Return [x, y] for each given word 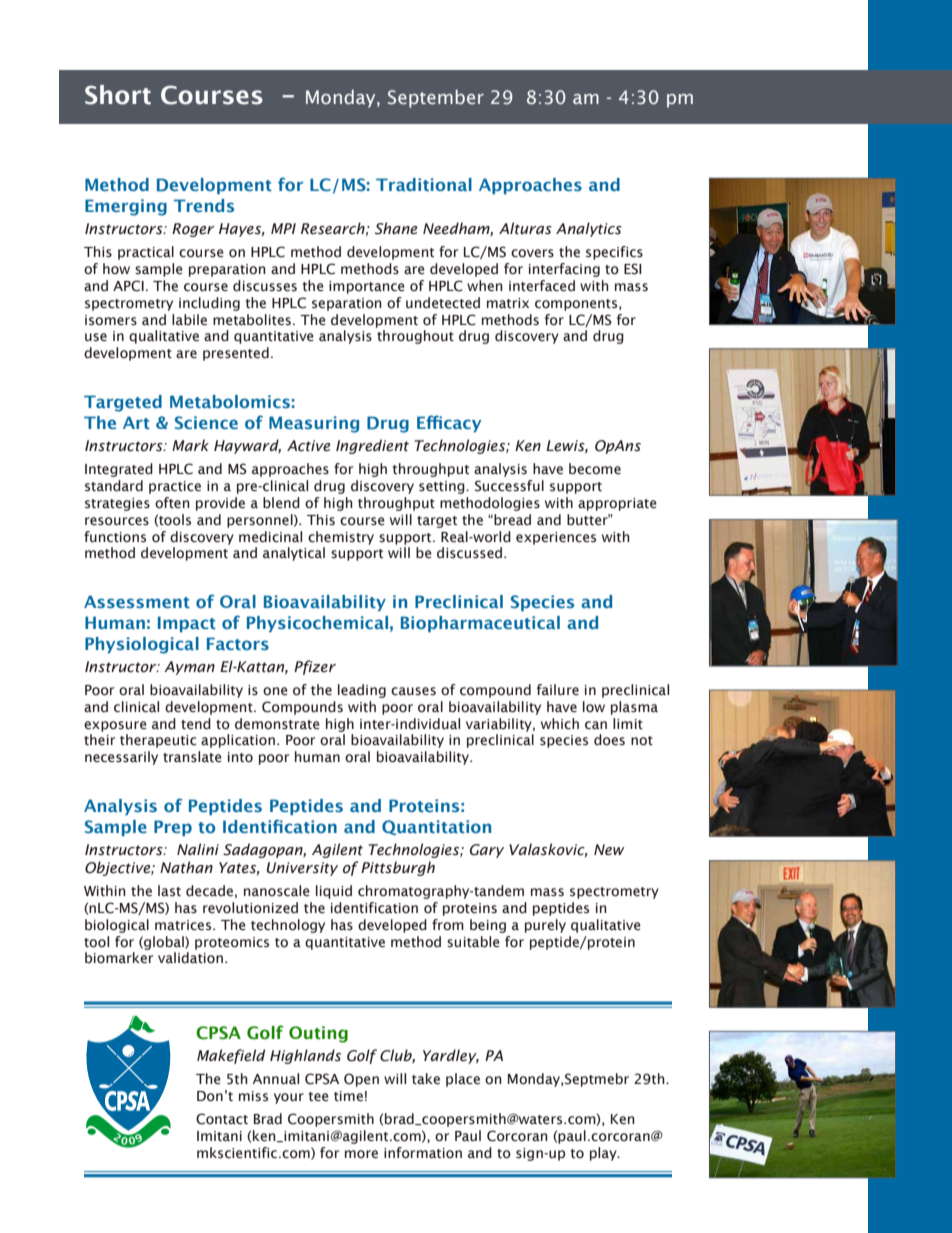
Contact [222, 1119]
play [604, 1154]
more [361, 1154]
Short [118, 95]
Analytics [589, 229]
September [436, 98]
